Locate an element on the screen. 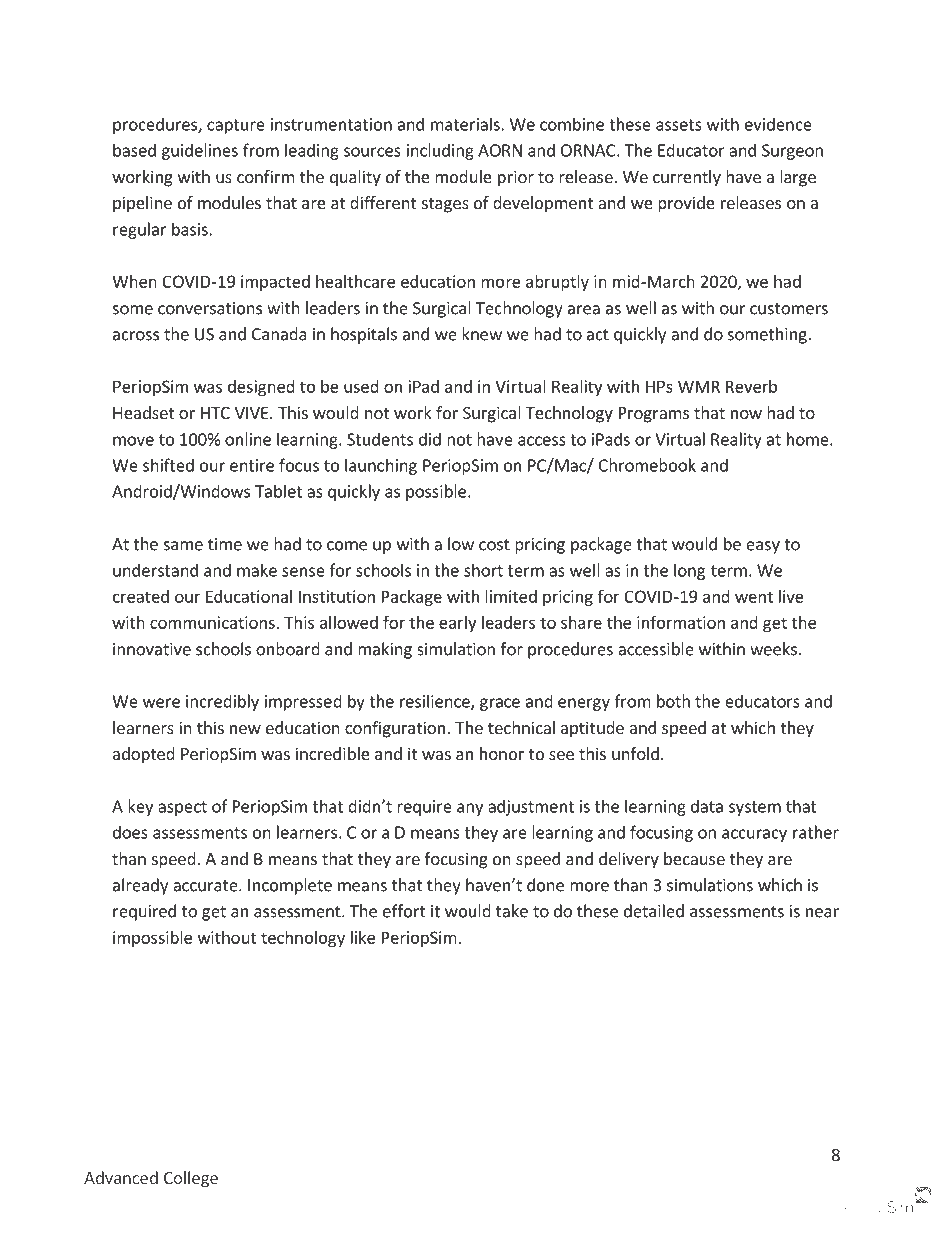 This screenshot has width=952, height=1233. cost is located at coordinates (494, 545).
